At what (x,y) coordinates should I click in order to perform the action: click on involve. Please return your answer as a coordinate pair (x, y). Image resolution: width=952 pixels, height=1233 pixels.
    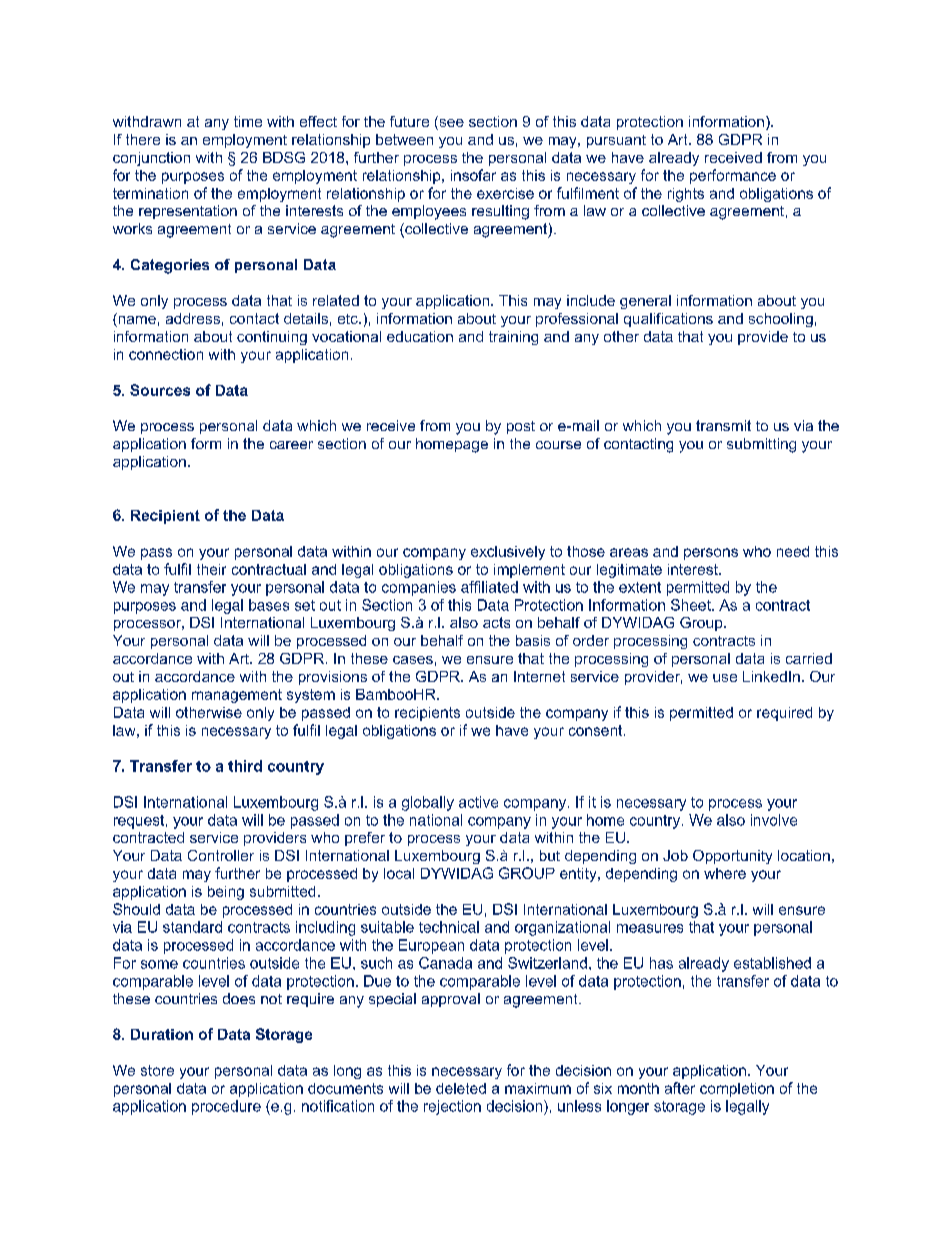
    Looking at the image, I should click on (774, 820).
